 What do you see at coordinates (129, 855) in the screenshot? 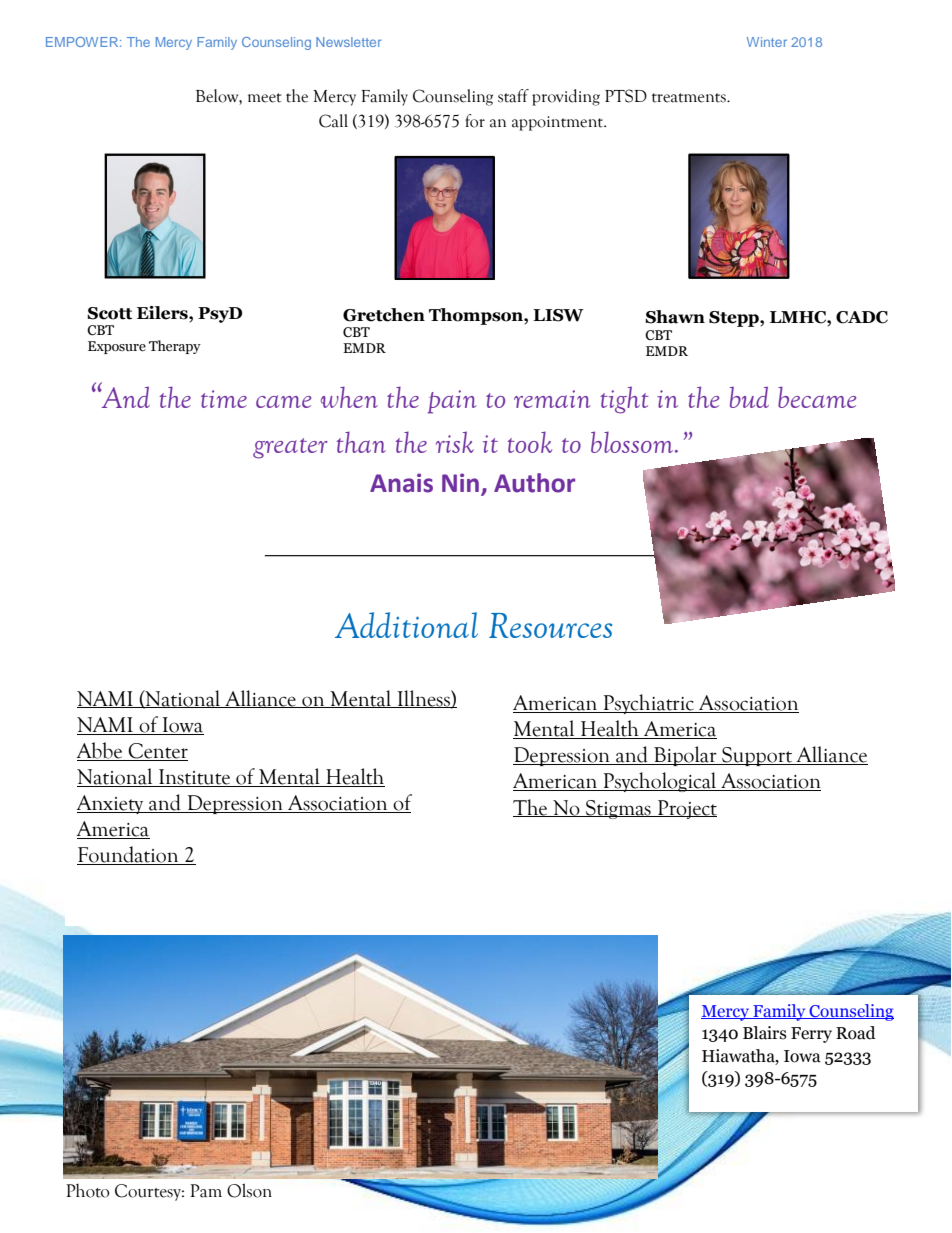
I see `Foundation` at bounding box center [129, 855].
